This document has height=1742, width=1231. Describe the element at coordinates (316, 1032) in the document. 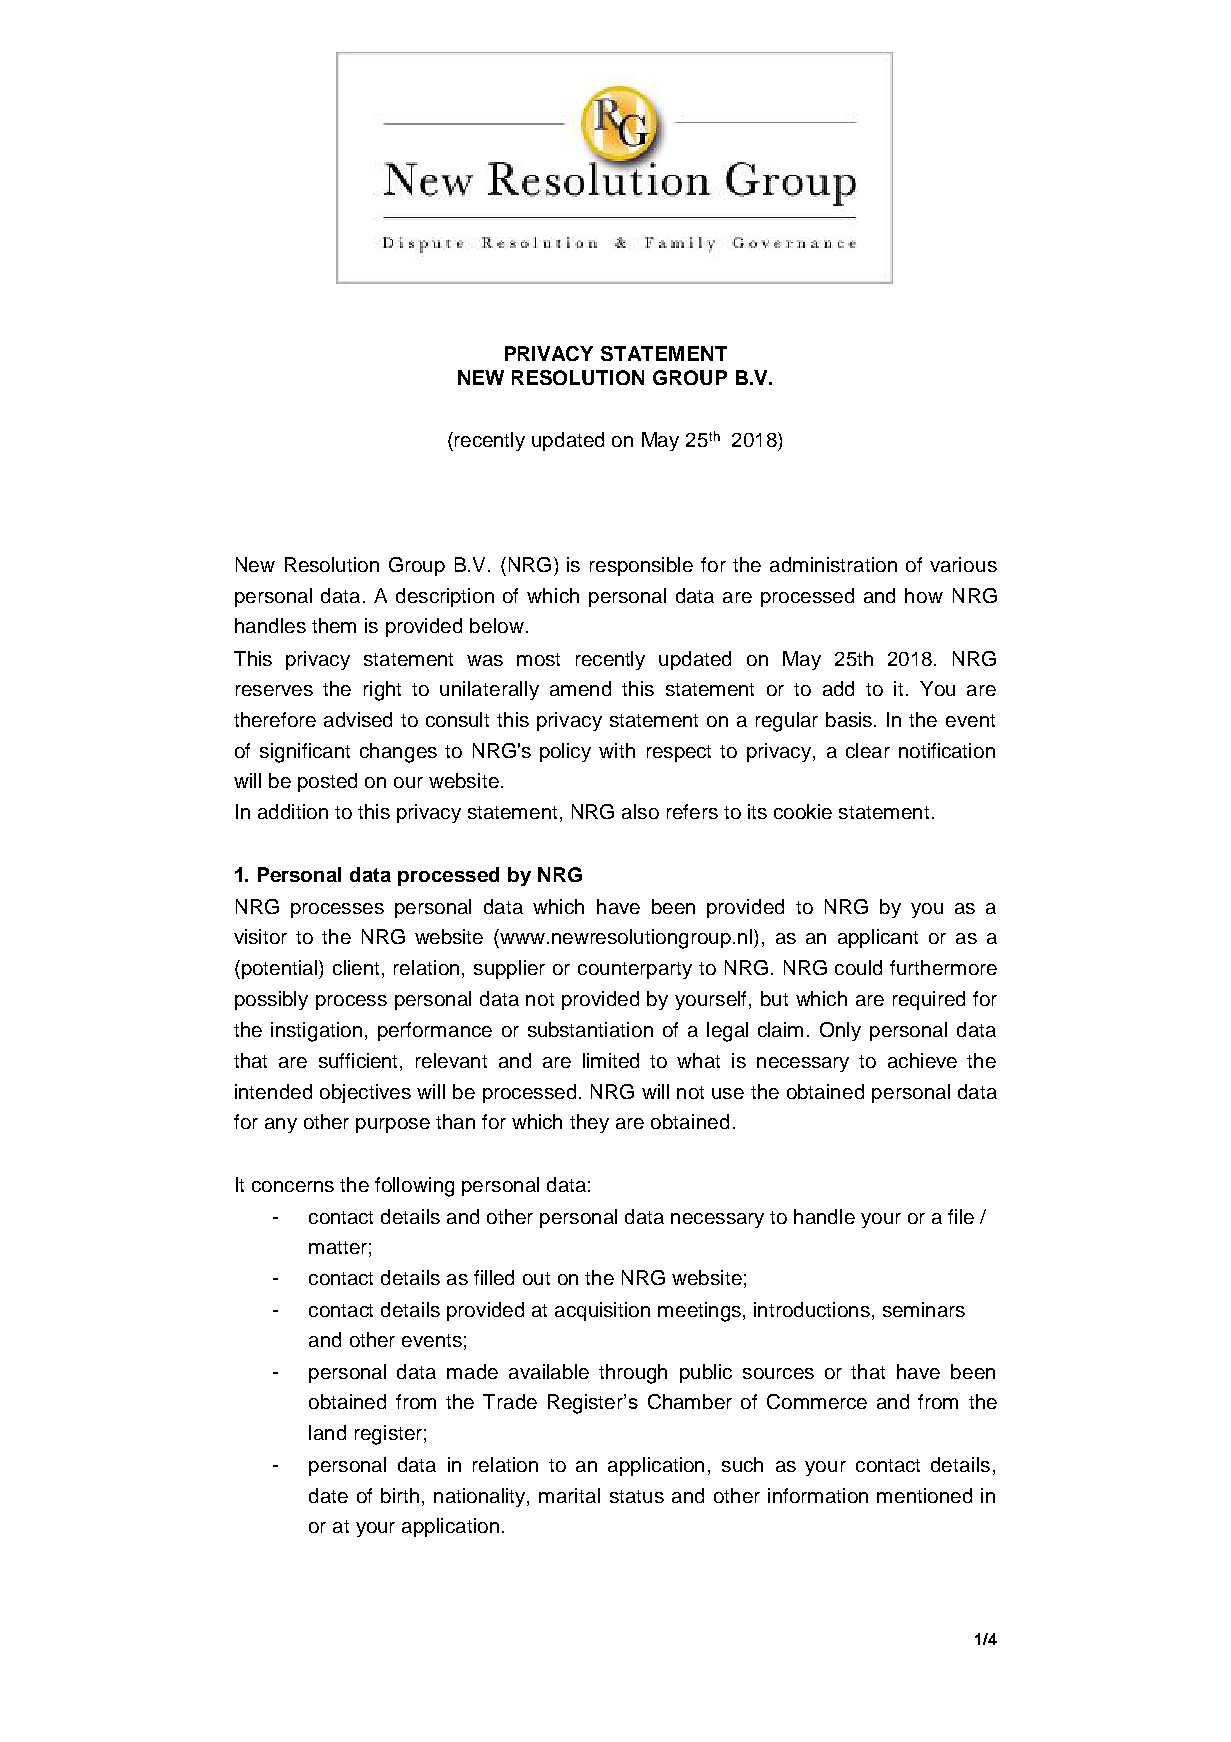

I see `instigation` at that location.
